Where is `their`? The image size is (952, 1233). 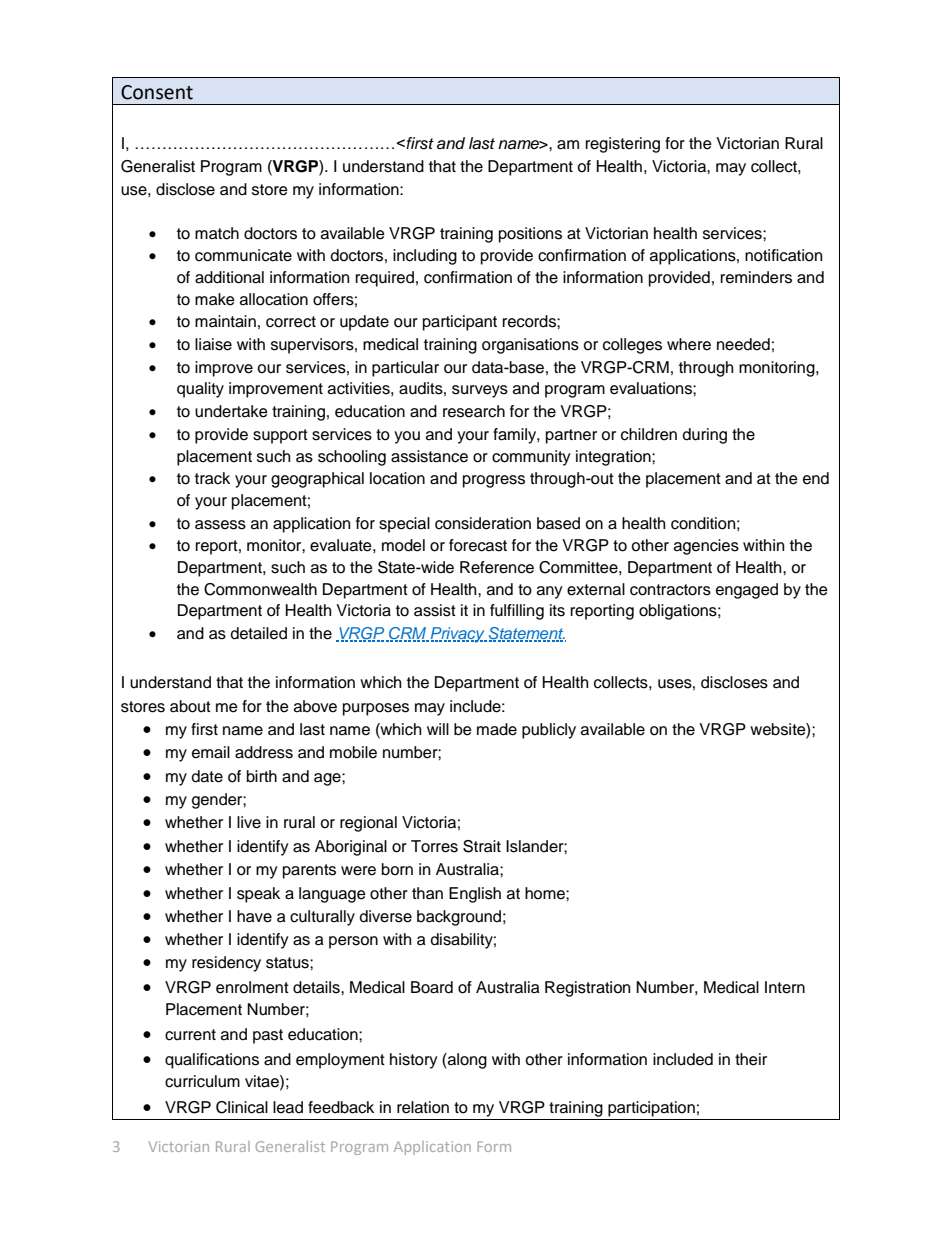 their is located at coordinates (751, 1059).
